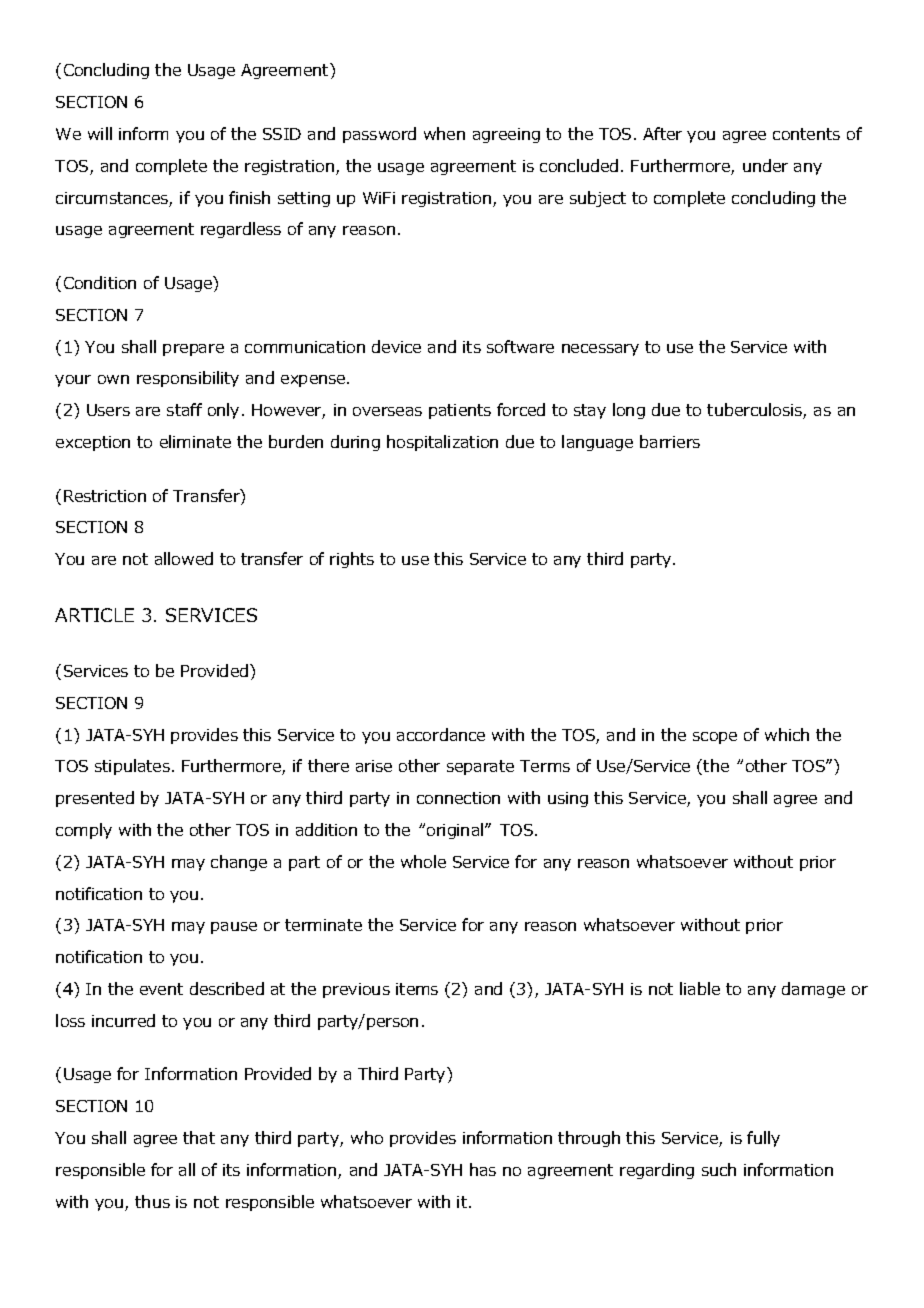  I want to click on Restriction, so click(105, 496).
